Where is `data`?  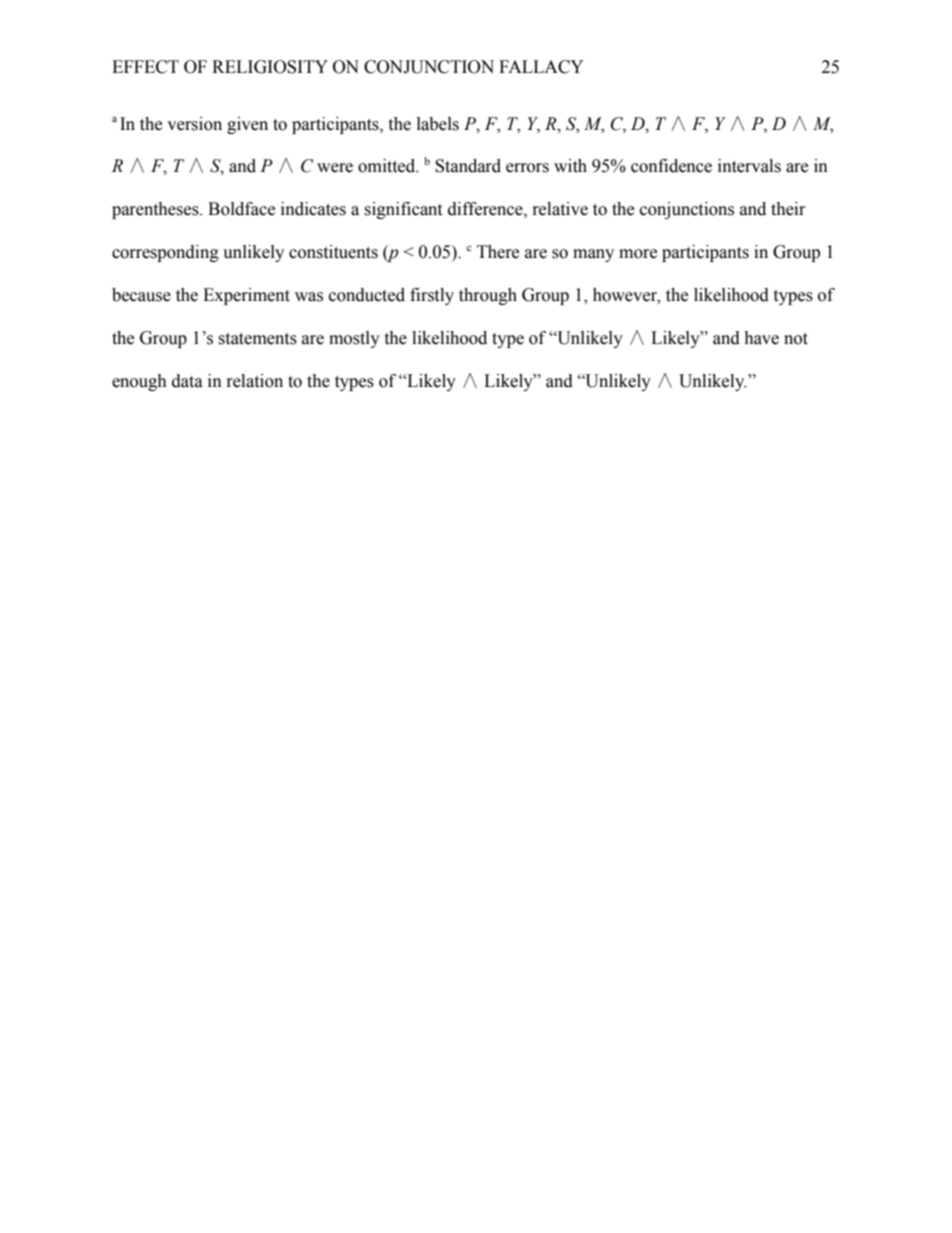 data is located at coordinates (187, 381).
